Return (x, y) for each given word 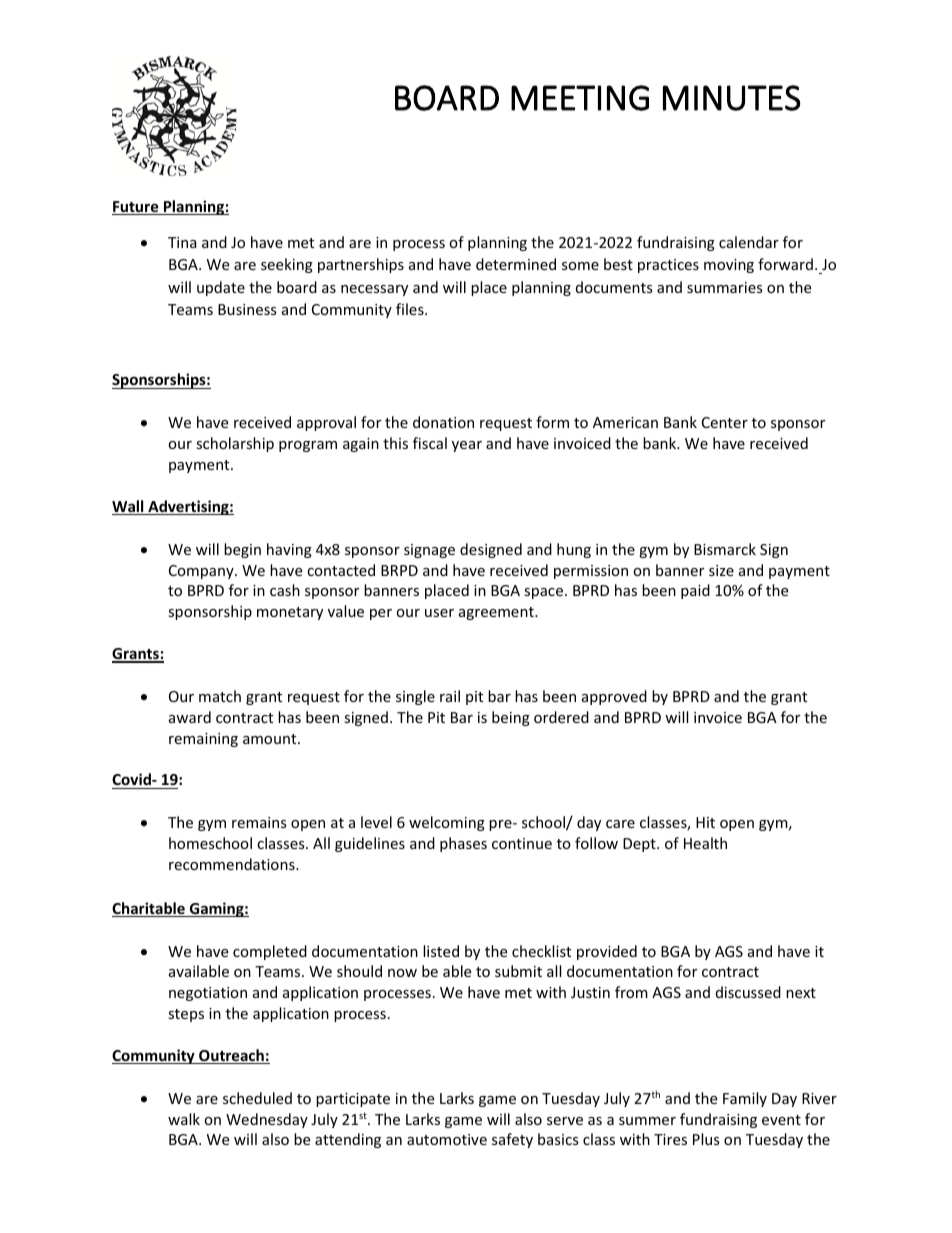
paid (695, 591)
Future (136, 208)
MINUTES (732, 98)
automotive (447, 1139)
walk (184, 1119)
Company (202, 572)
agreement (497, 613)
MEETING (580, 98)
